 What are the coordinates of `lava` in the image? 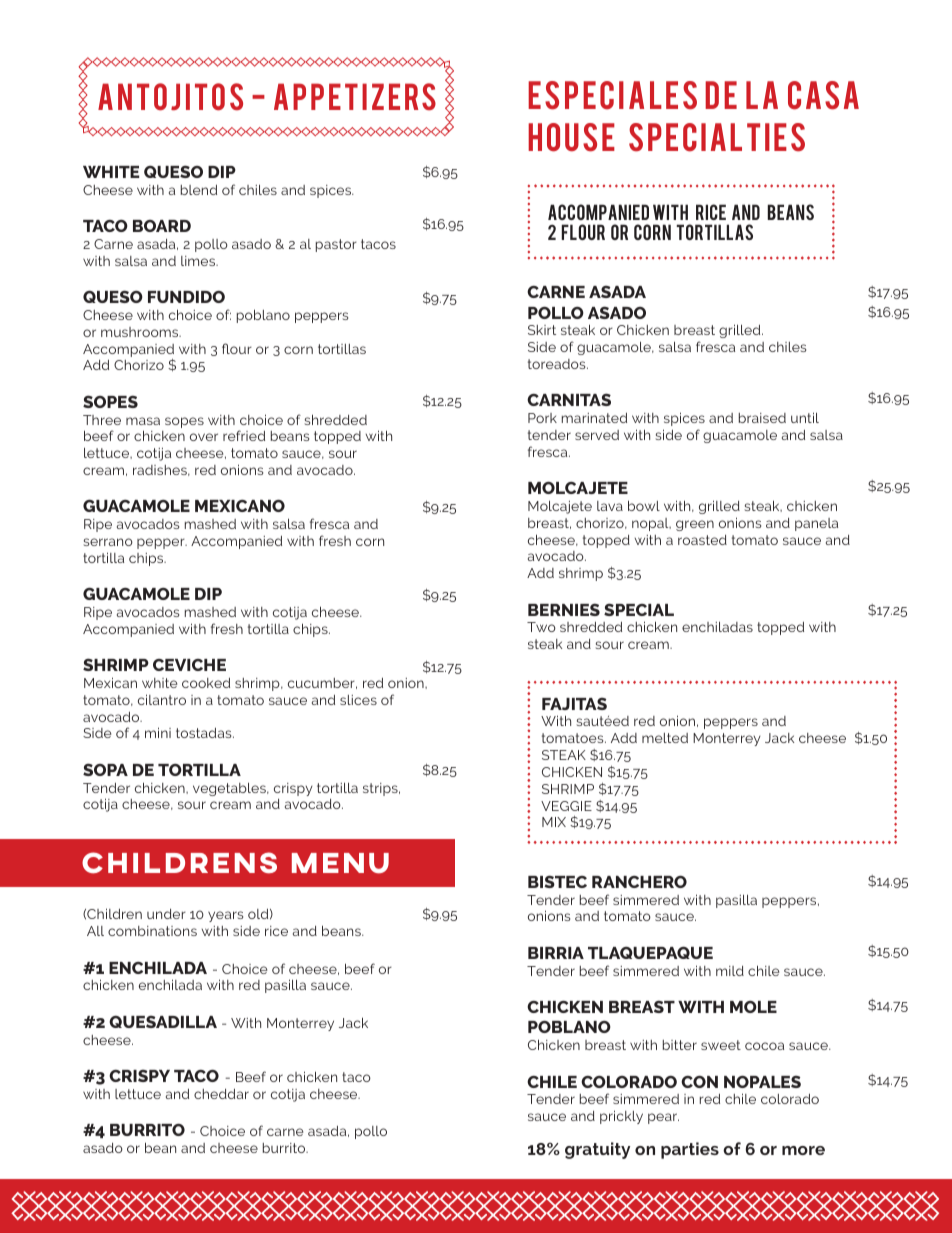 It's located at (610, 506).
